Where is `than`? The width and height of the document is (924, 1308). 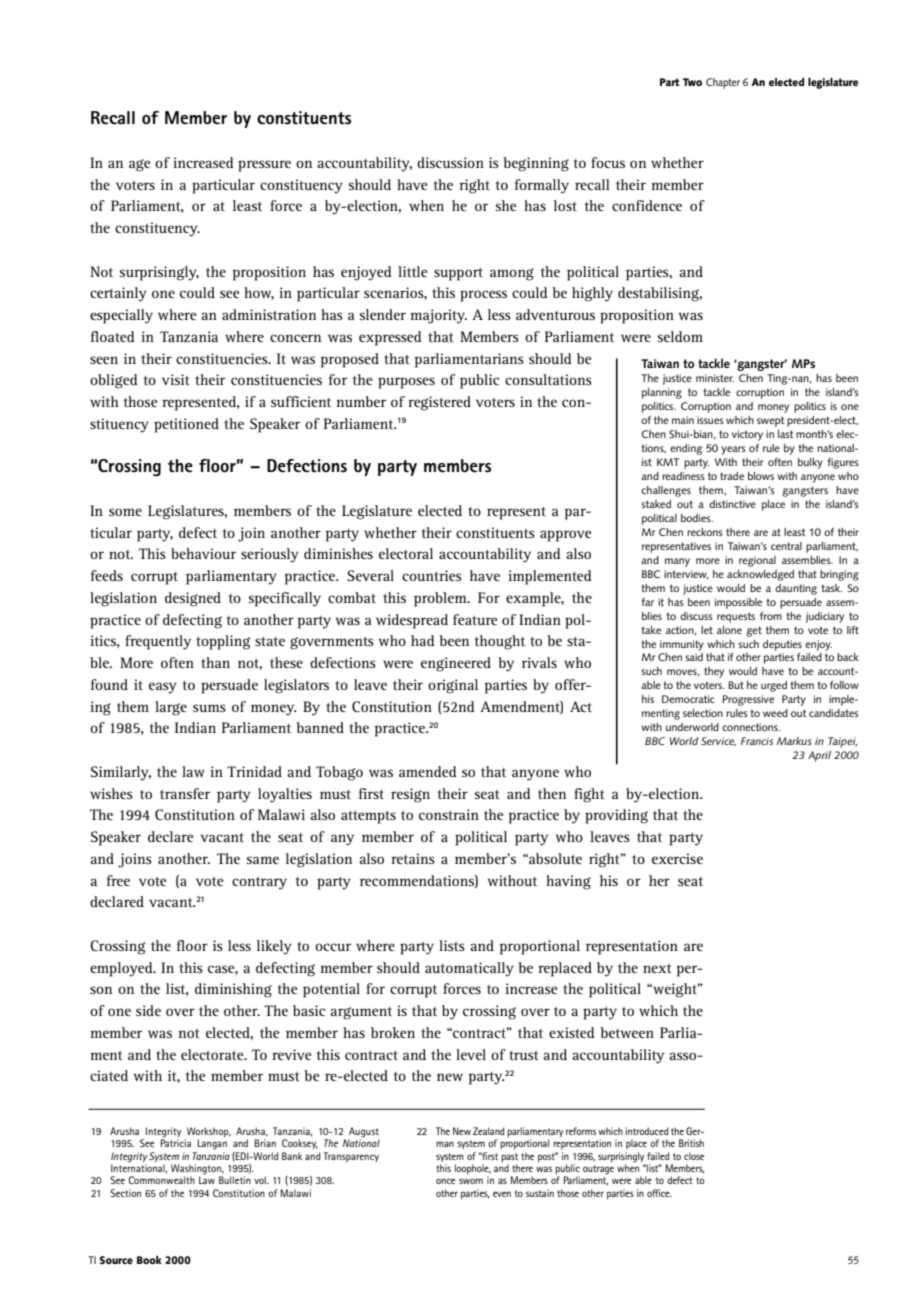
than is located at coordinates (215, 662).
